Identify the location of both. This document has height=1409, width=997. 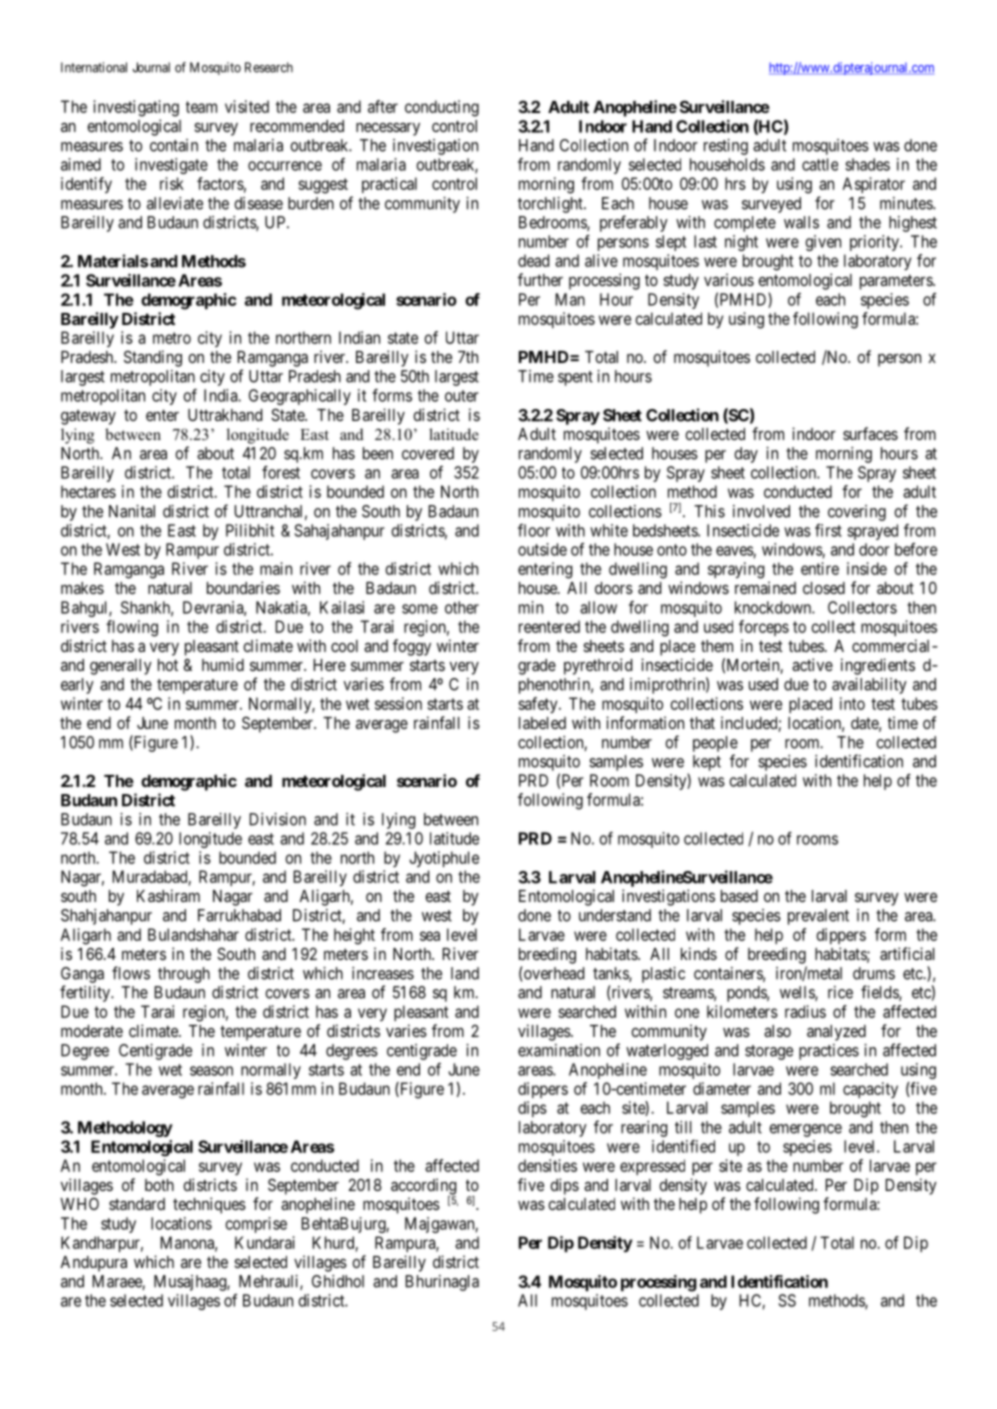
(159, 1185).
